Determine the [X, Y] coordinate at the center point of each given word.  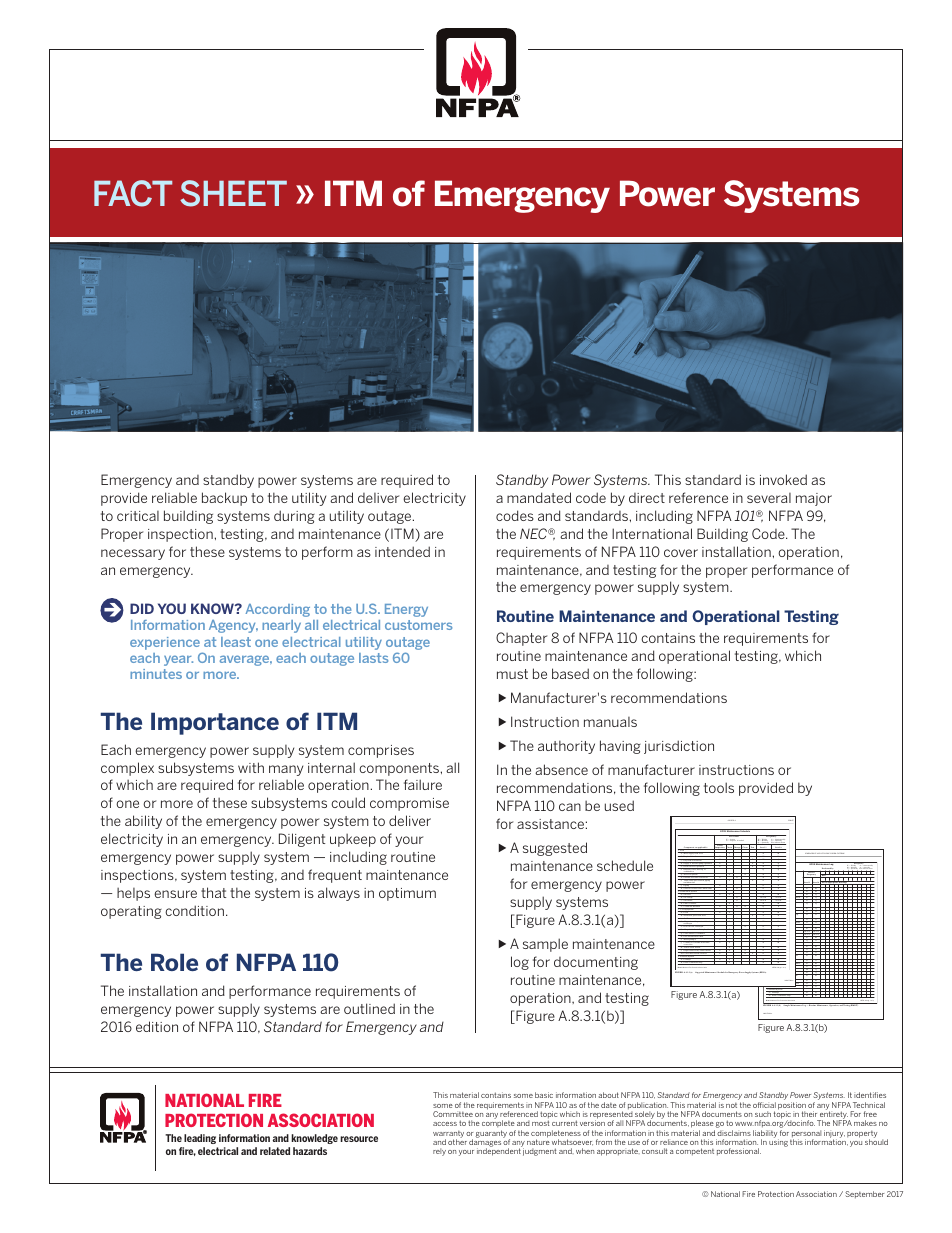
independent [499, 1152]
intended [402, 551]
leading [200, 1139]
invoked [783, 479]
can [570, 807]
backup [224, 499]
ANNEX [731, 820]
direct [647, 498]
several [769, 498]
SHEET [233, 193]
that [213, 892]
